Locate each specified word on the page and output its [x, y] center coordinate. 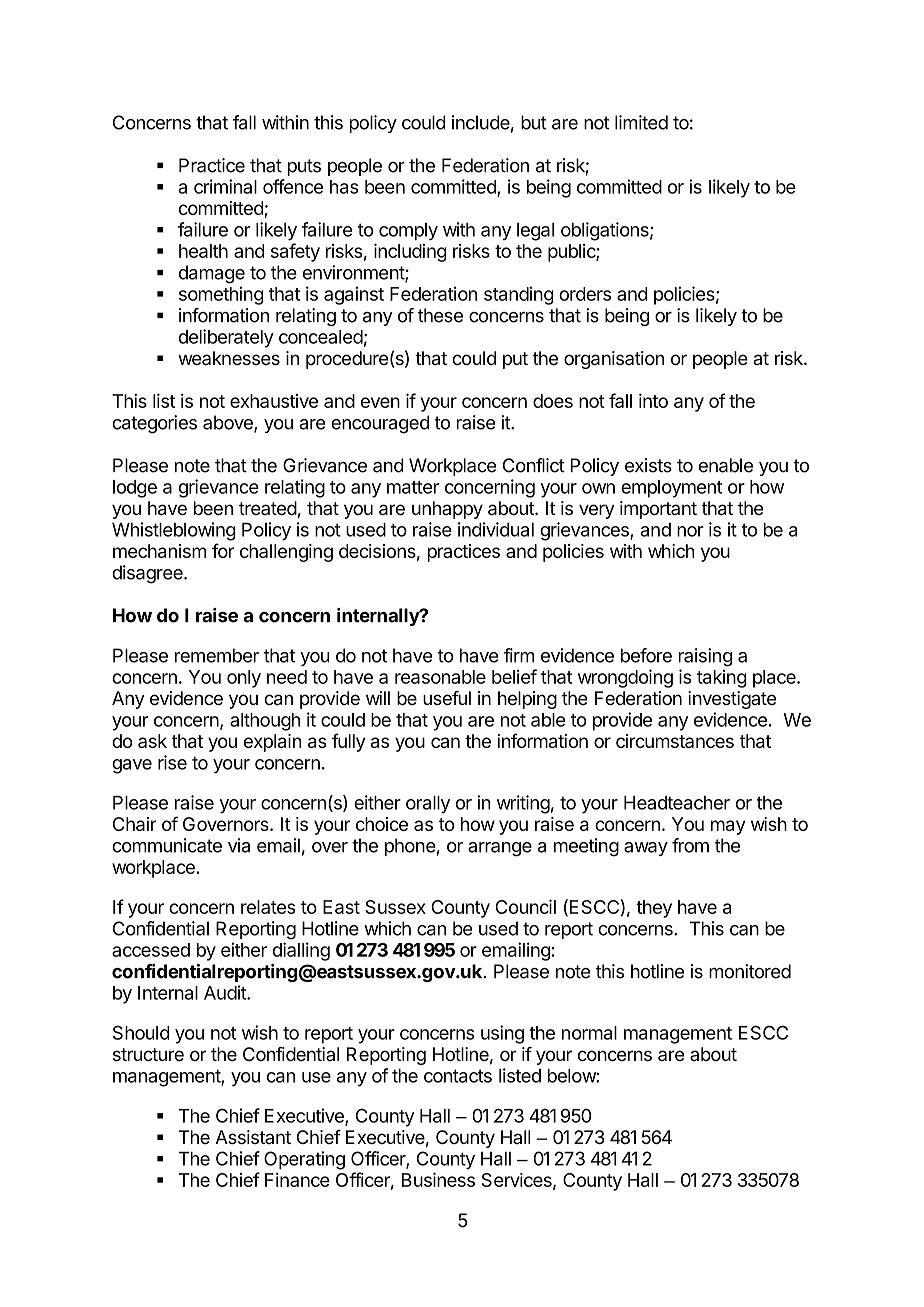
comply [408, 232]
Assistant [253, 1137]
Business [438, 1179]
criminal [225, 186]
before [646, 655]
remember [217, 655]
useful [447, 698]
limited [641, 122]
